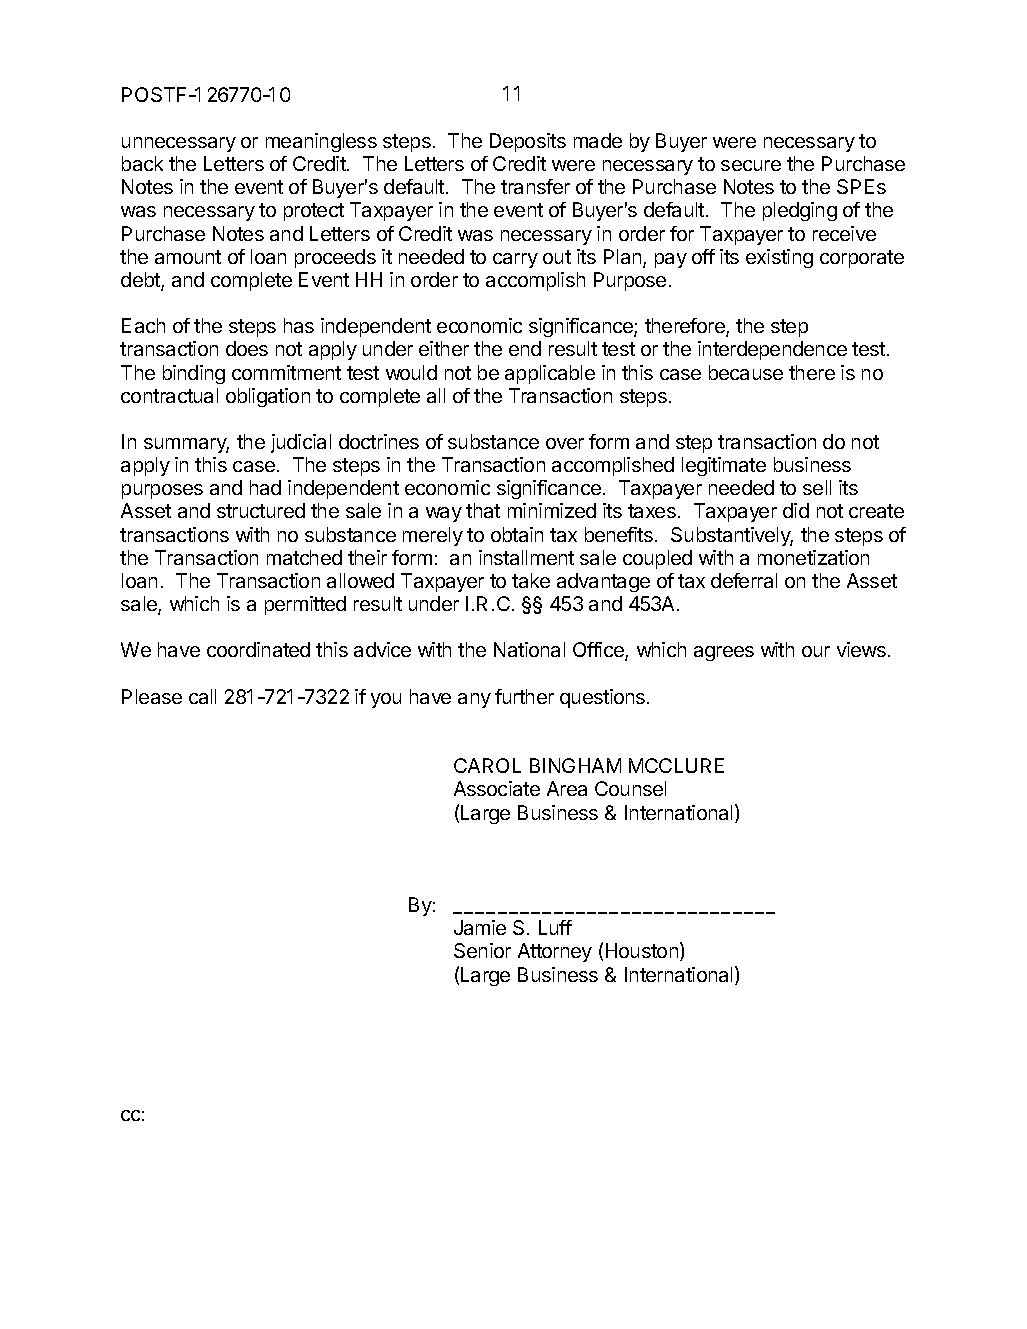  Describe the element at coordinates (524, 696) in the screenshot. I see `further` at that location.
